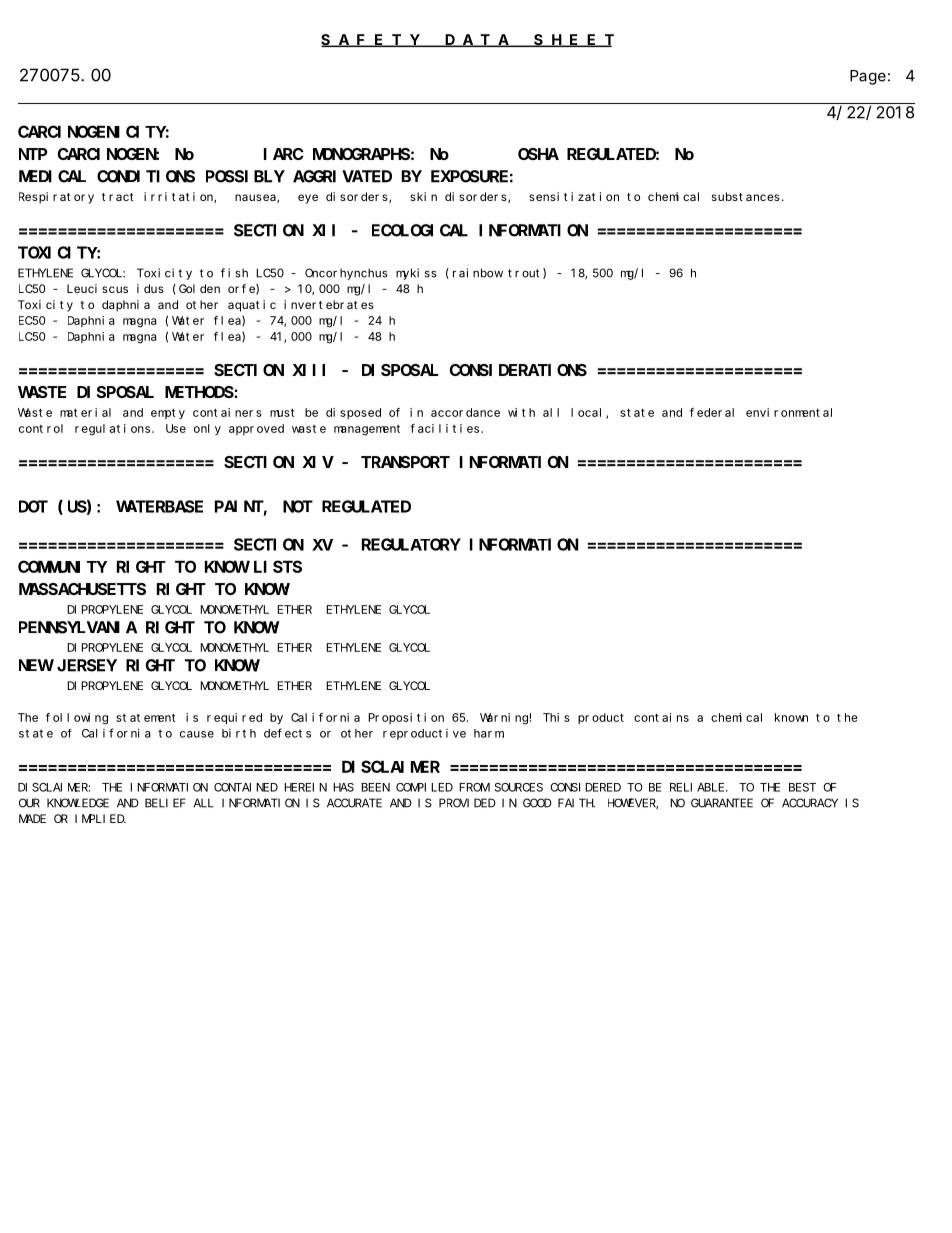  I want to click on OSHA, so click(538, 154).
